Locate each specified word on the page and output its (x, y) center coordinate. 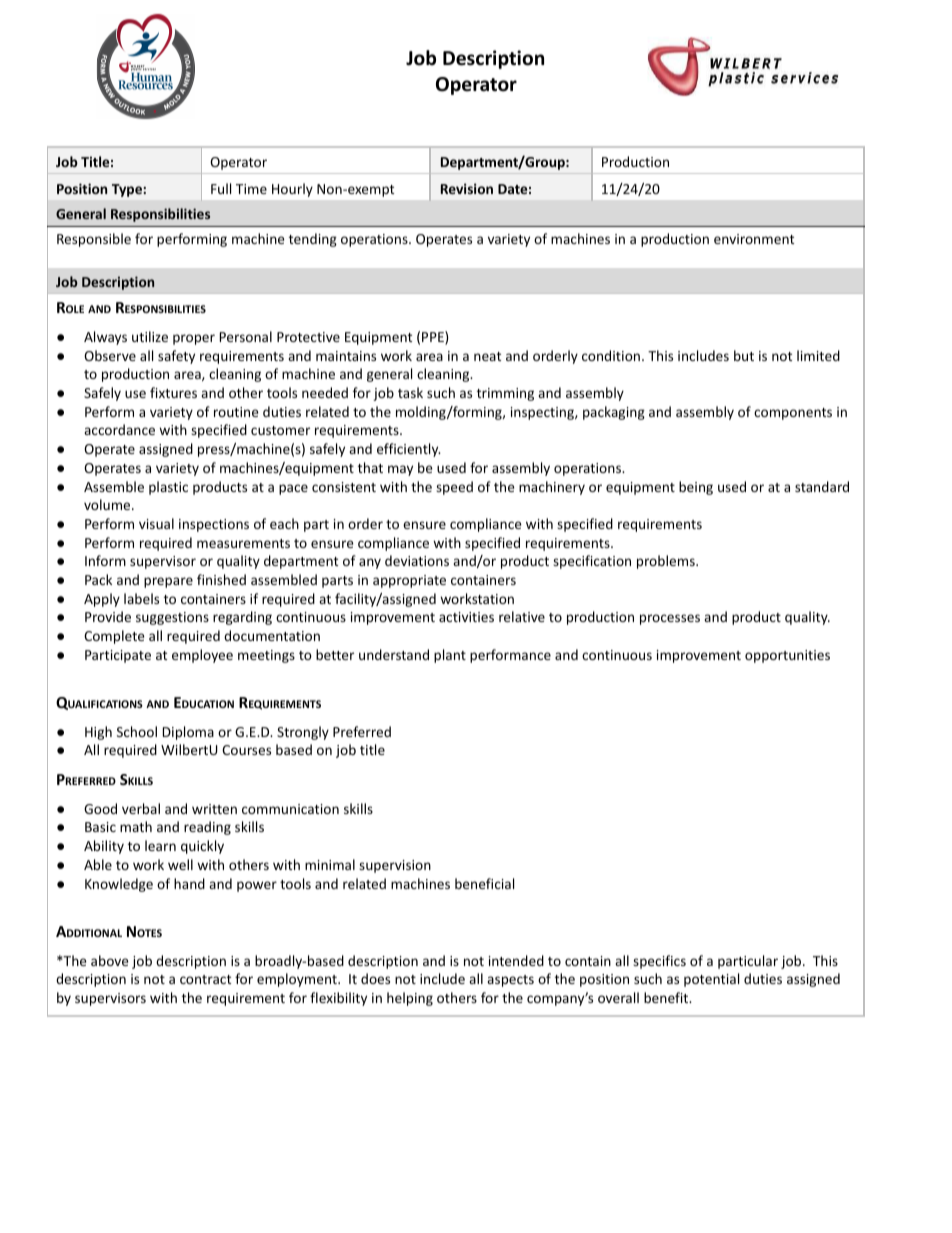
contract (205, 979)
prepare (168, 582)
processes (670, 619)
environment (754, 239)
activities (466, 617)
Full (221, 188)
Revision (467, 188)
